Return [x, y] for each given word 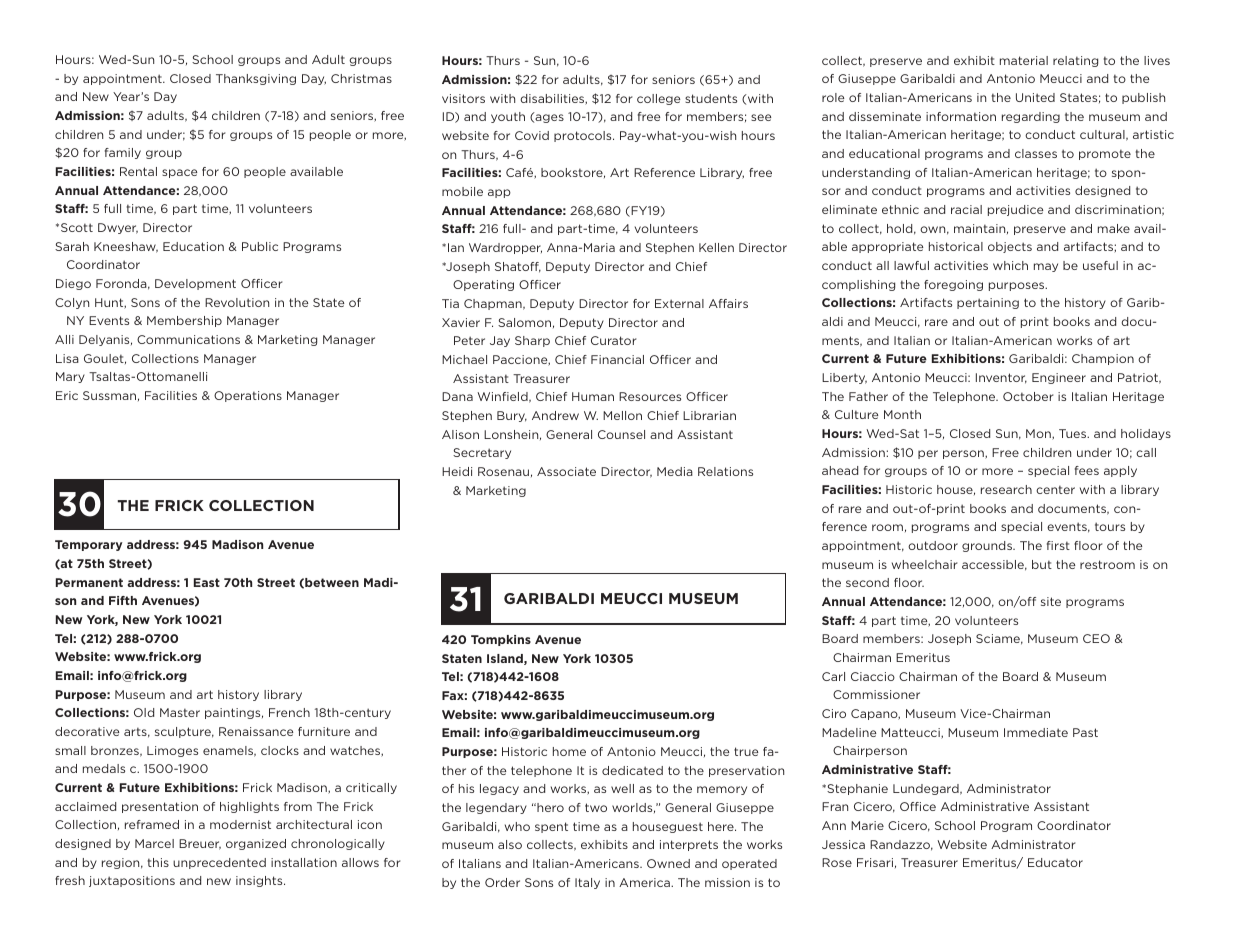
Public [260, 246]
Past [1085, 732]
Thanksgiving [256, 79]
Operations [248, 396]
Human [593, 396]
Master [180, 712]
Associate [566, 471]
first [1058, 545]
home [569, 751]
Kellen [716, 247]
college [658, 99]
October [1028, 396]
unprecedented [219, 863]
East [207, 582]
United [1035, 97]
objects [1010, 247]
